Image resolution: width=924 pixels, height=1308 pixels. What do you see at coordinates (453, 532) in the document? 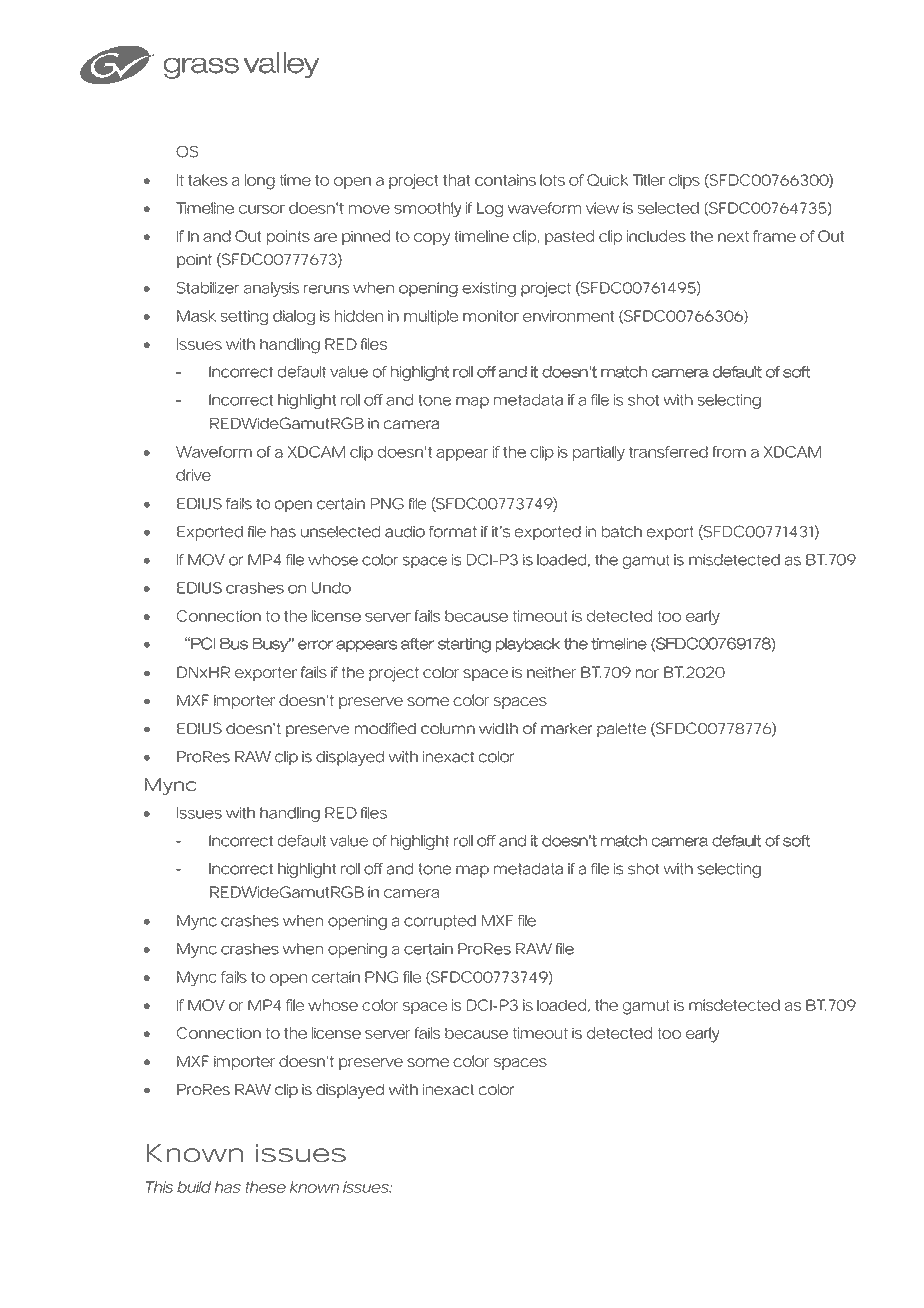
I see `format` at bounding box center [453, 532].
